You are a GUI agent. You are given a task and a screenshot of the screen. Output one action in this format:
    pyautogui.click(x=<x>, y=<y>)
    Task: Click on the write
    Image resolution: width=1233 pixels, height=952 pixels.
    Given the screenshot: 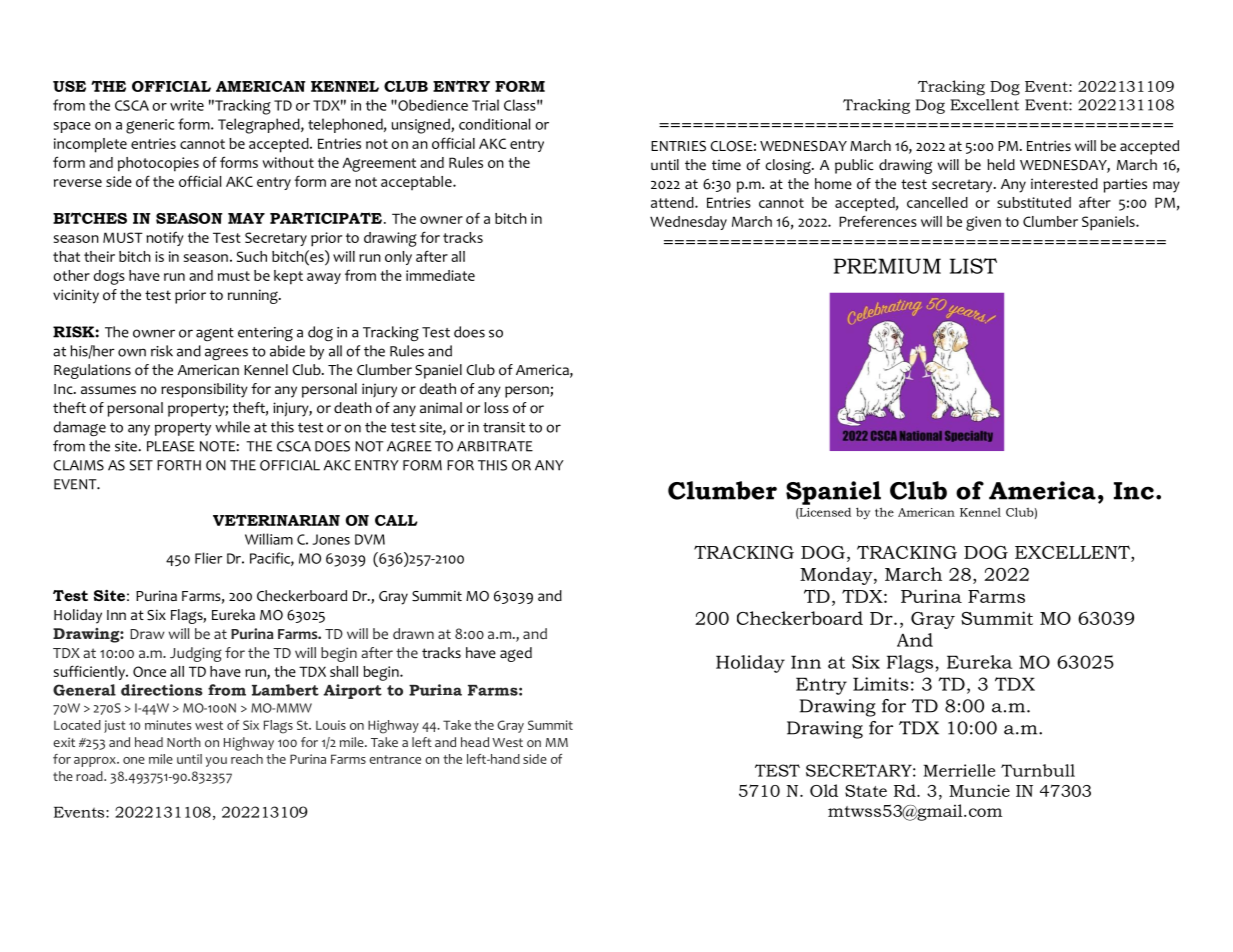 What is the action you would take?
    pyautogui.click(x=187, y=105)
